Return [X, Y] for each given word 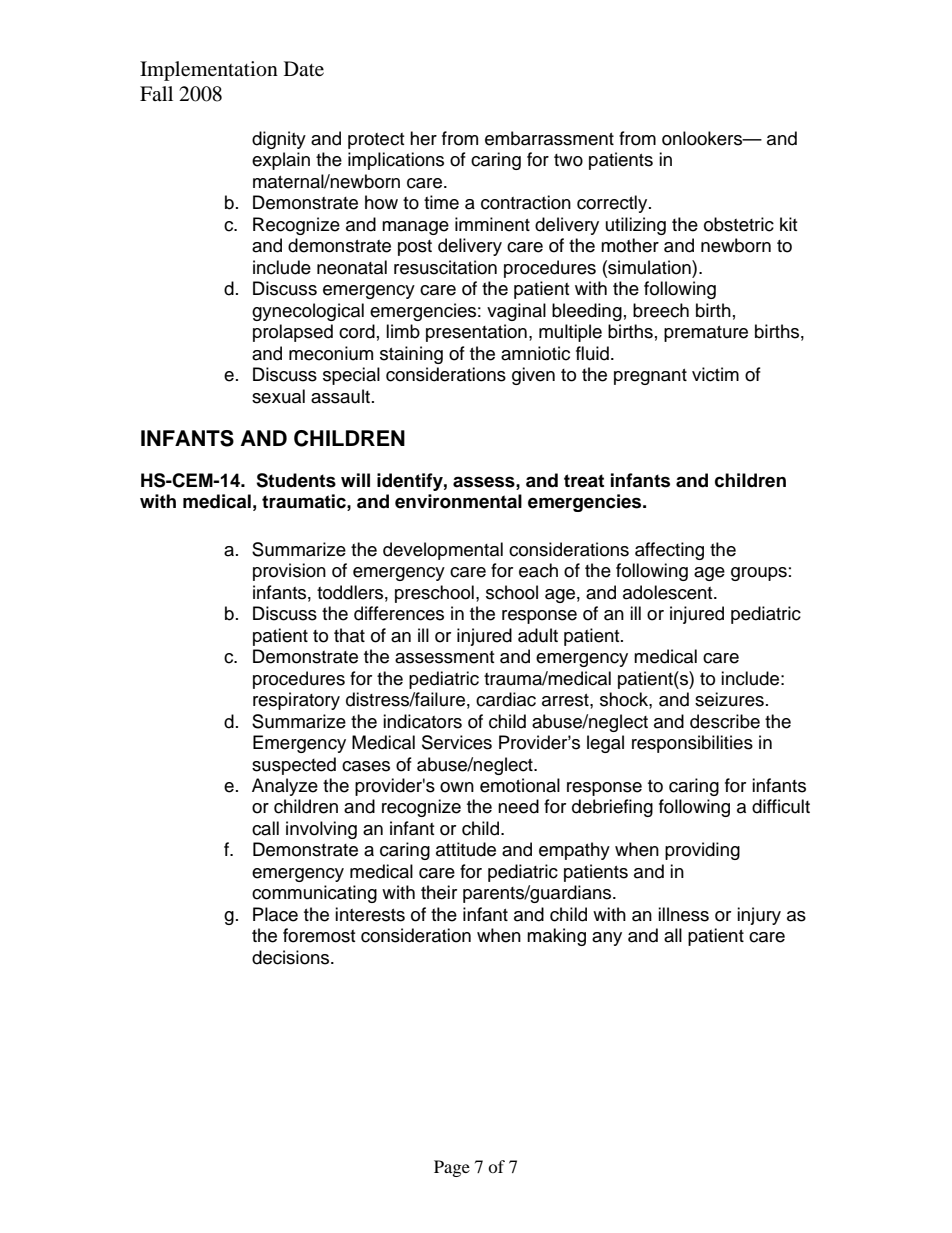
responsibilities [692, 744]
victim [715, 374]
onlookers [703, 138]
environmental [458, 501]
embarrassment [549, 138]
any [607, 939]
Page [452, 1168]
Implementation [209, 71]
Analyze [285, 787]
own [457, 787]
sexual [278, 396]
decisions [292, 957]
